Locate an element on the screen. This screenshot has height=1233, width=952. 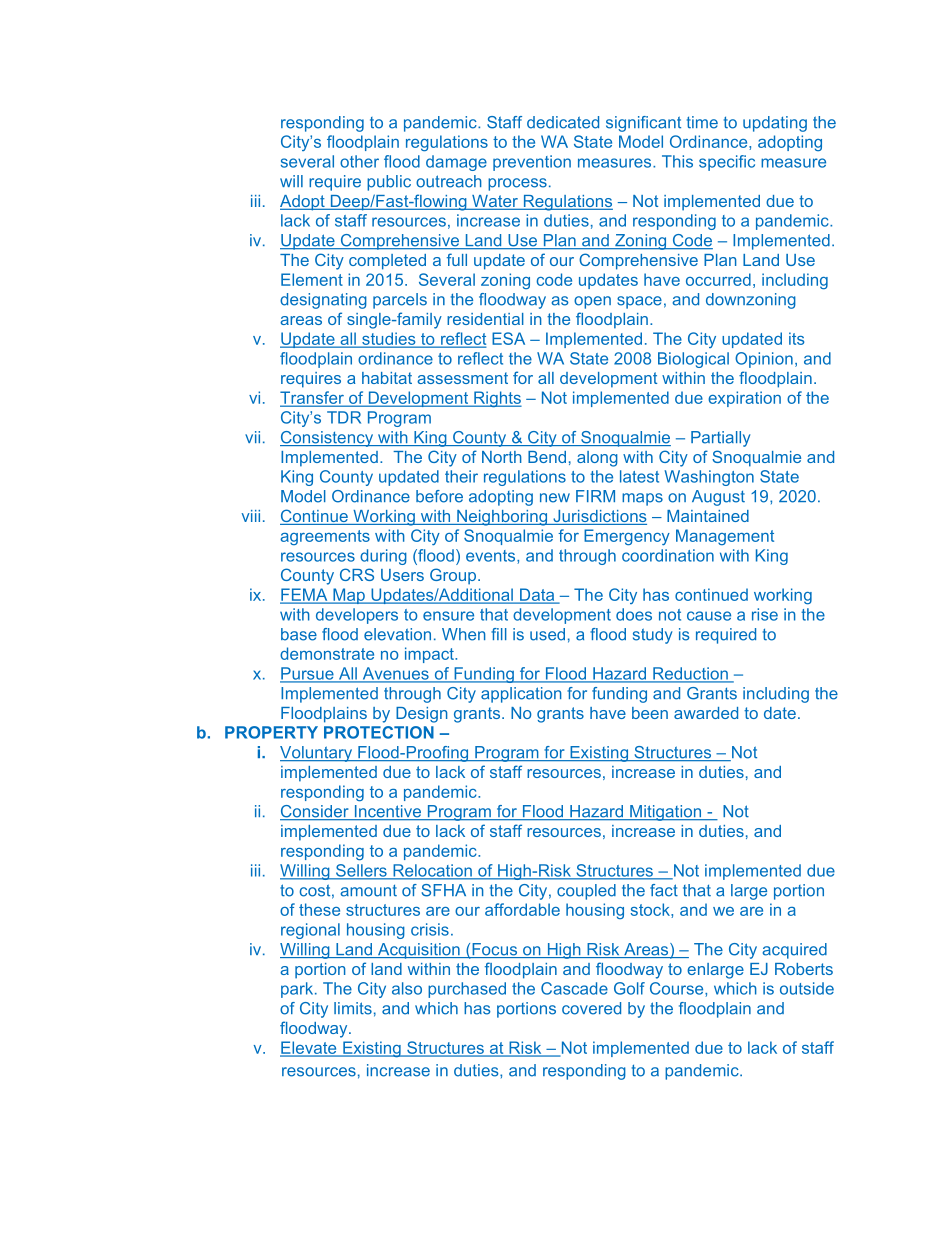
application is located at coordinates (521, 695).
